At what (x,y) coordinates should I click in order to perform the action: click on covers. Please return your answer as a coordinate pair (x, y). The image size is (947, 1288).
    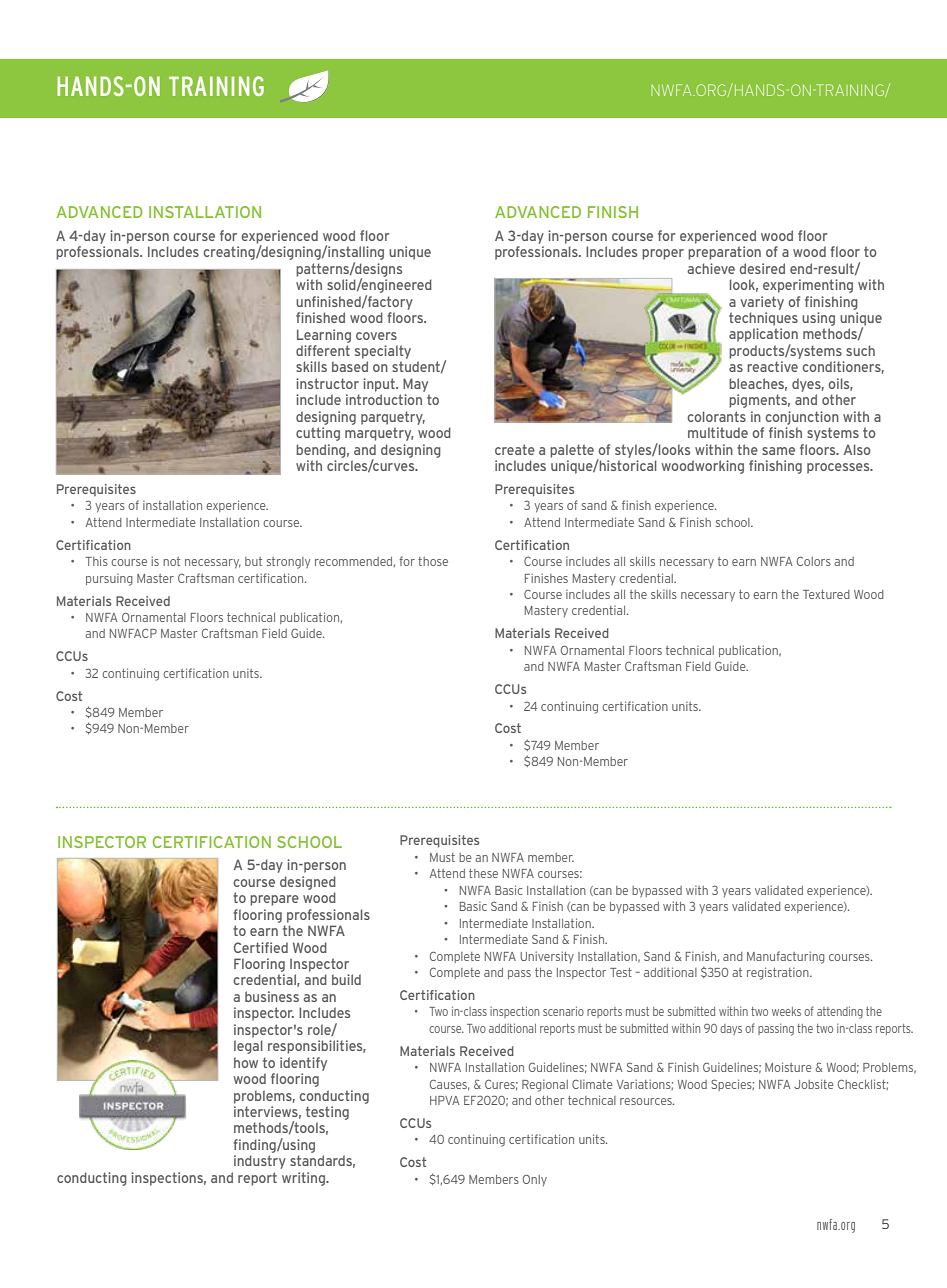
    Looking at the image, I should click on (376, 336).
